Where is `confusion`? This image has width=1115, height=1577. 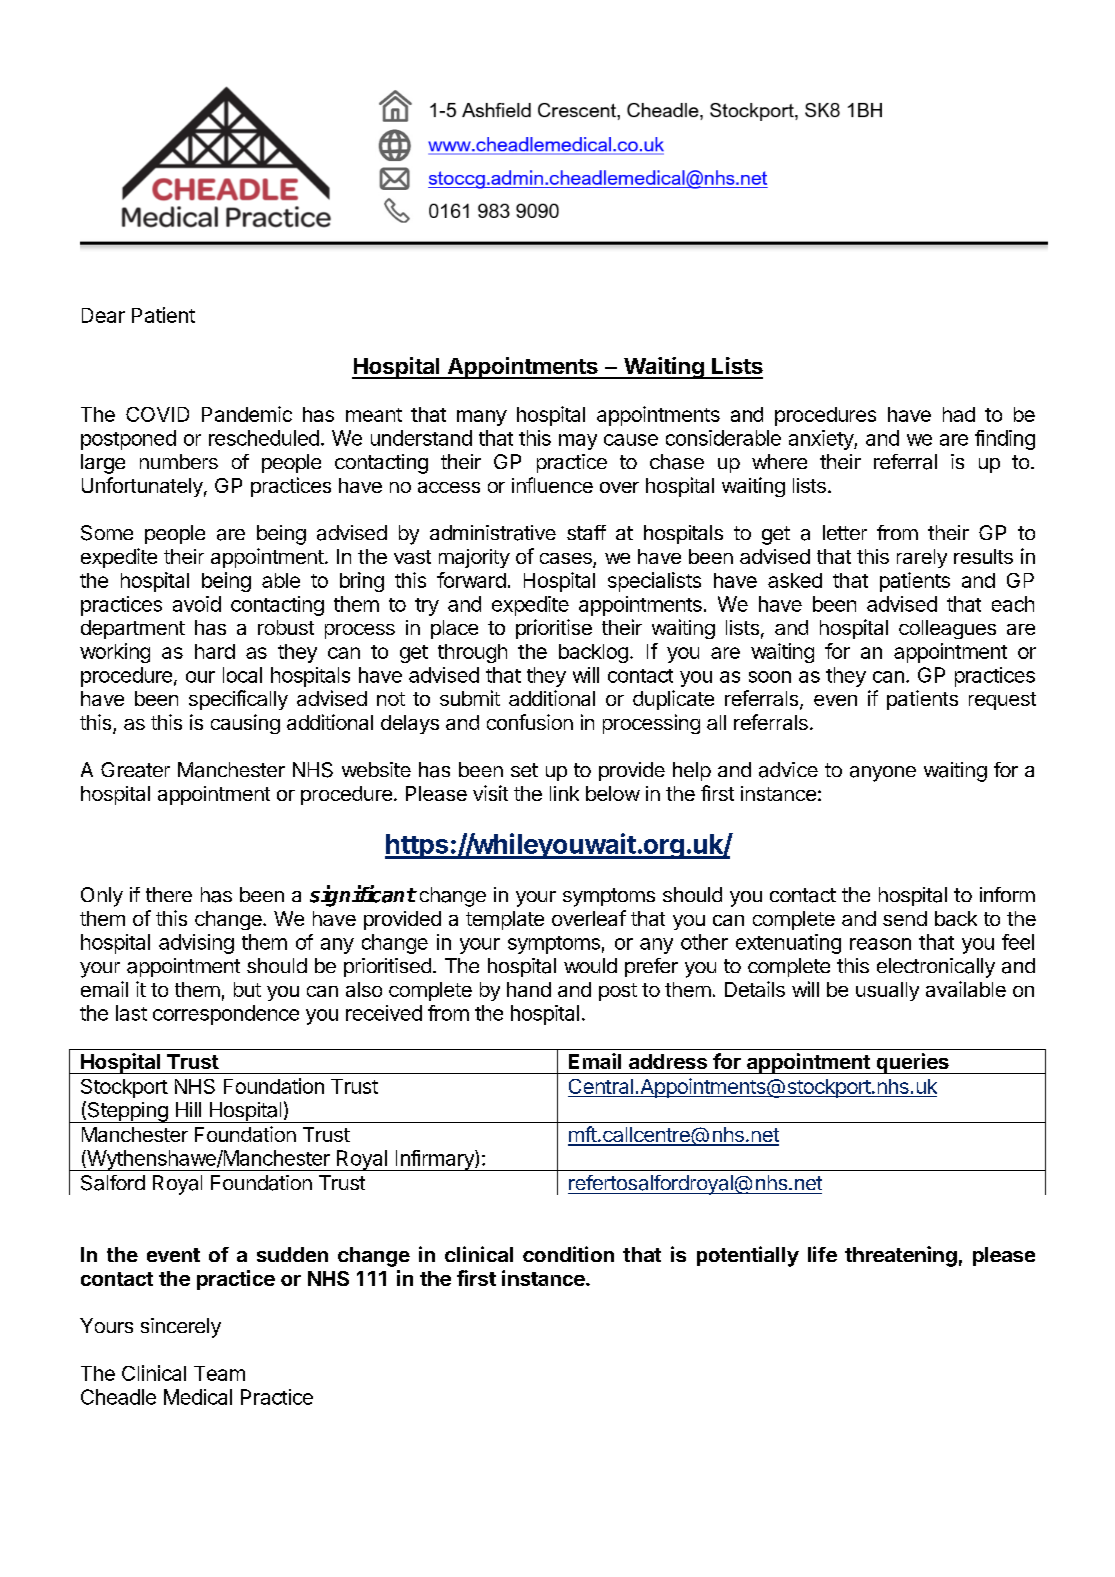 confusion is located at coordinates (530, 722).
